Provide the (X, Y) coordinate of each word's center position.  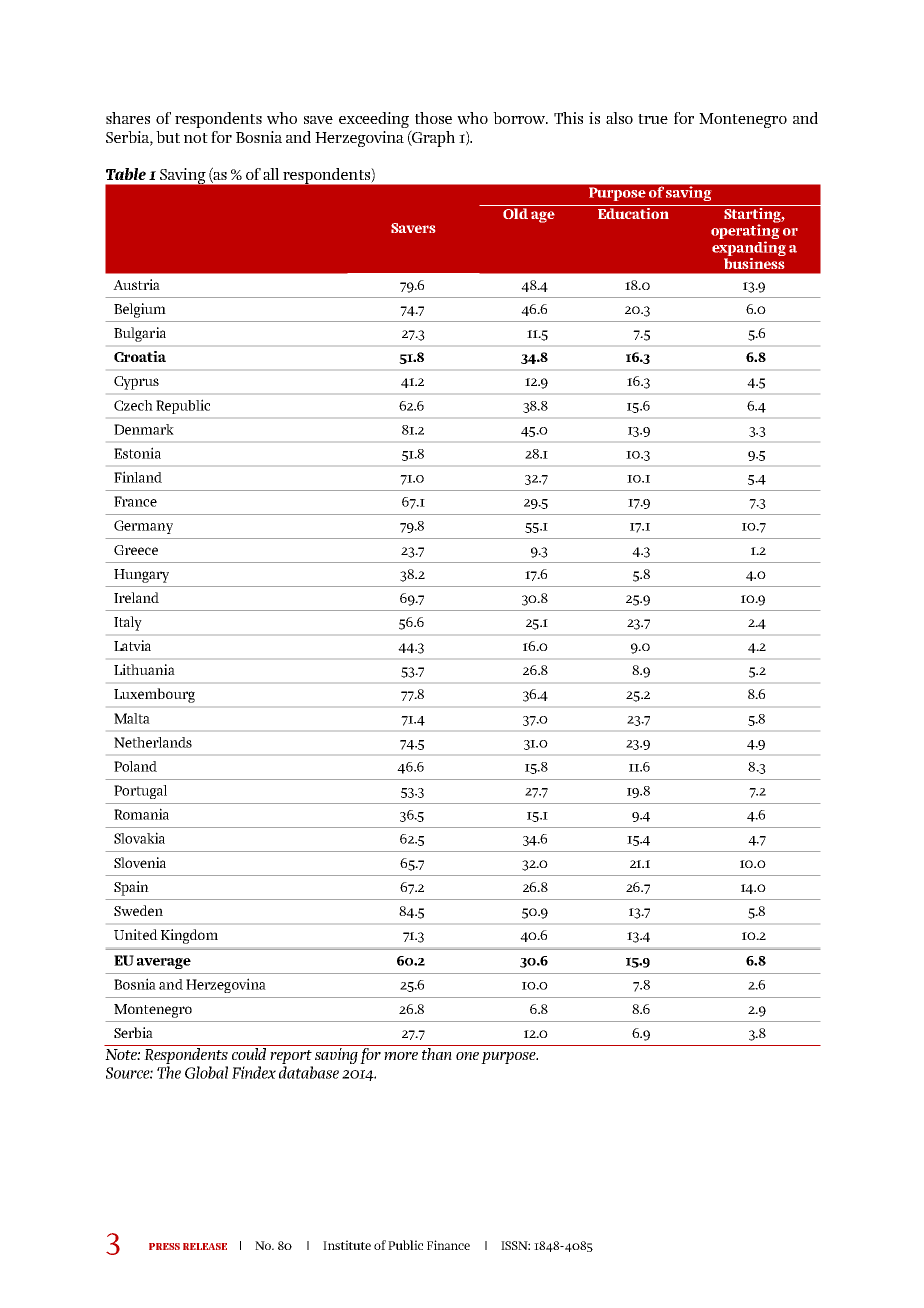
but (168, 137)
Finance (448, 1245)
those (433, 118)
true (653, 119)
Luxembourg (154, 695)
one (467, 1056)
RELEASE (205, 1246)
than (437, 1054)
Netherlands (153, 742)
